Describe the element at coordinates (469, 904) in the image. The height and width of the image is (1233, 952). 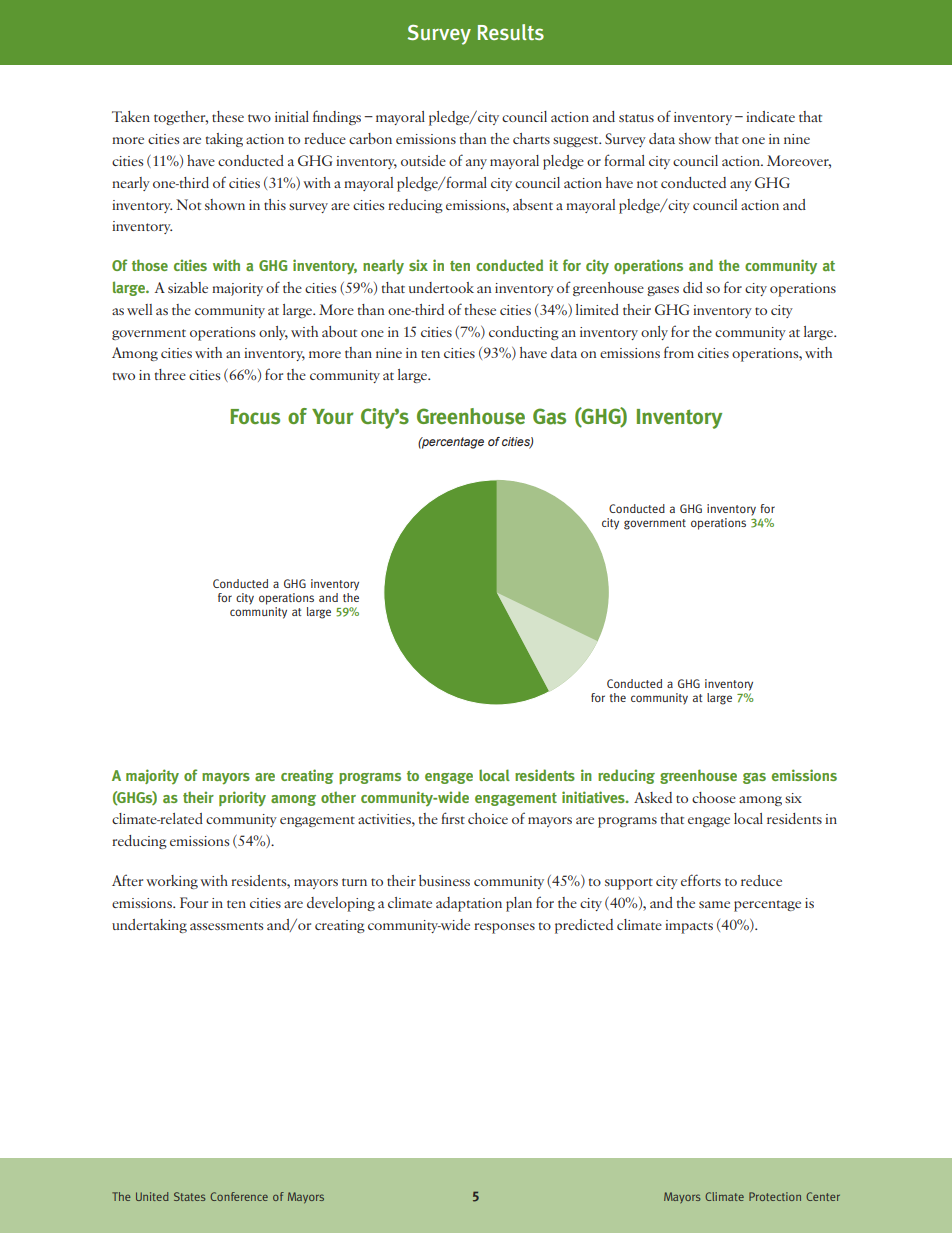
I see `adaptation` at that location.
